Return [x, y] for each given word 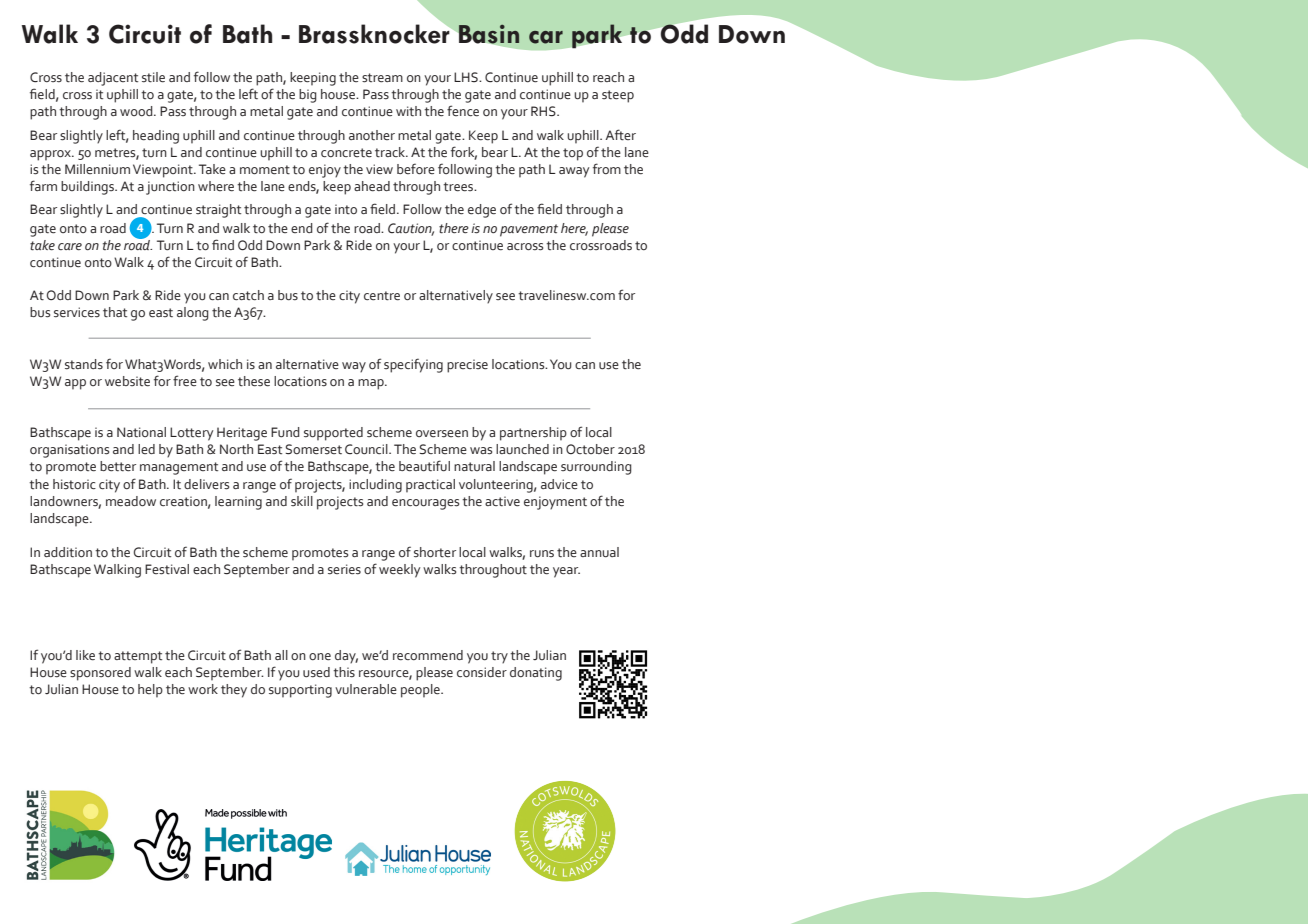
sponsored [100, 674]
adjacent [113, 79]
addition [68, 552]
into [346, 209]
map [372, 384]
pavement [529, 230]
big [308, 96]
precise [467, 366]
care [70, 247]
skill [302, 501]
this [344, 672]
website [127, 381]
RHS [544, 111]
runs [542, 554]
